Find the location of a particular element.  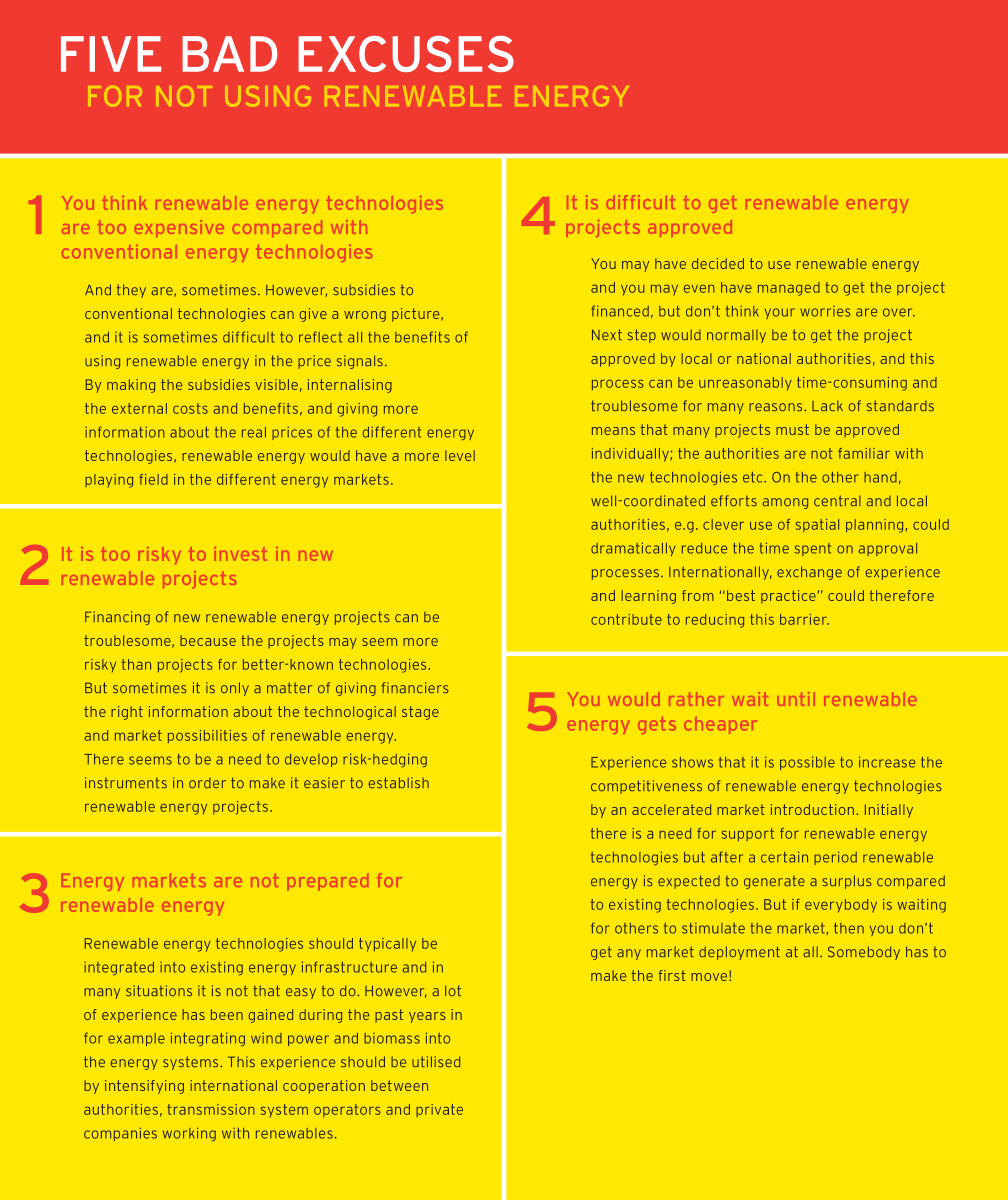

private is located at coordinates (439, 1110).
